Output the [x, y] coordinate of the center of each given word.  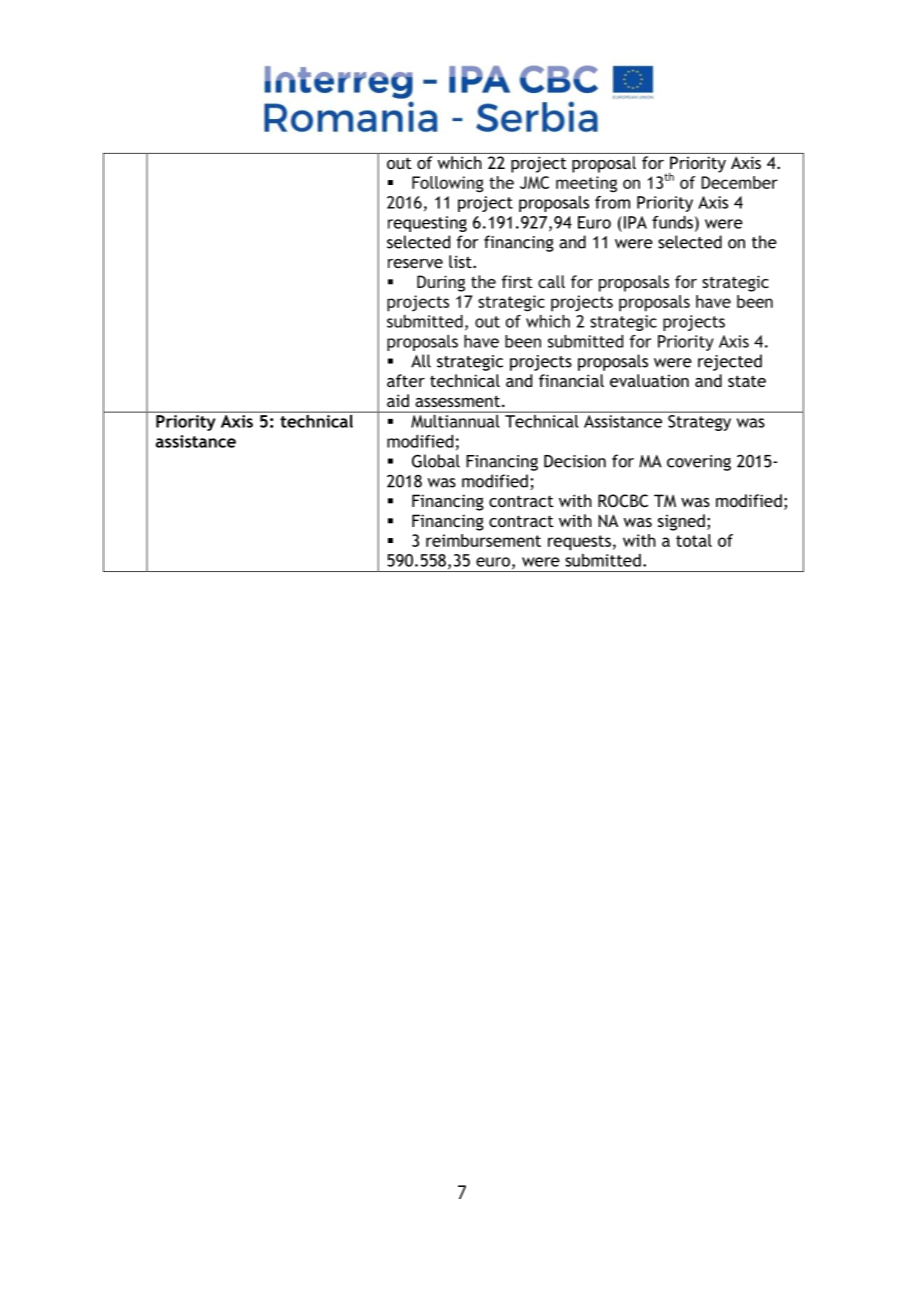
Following [448, 184]
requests [579, 543]
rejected [730, 362]
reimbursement [483, 540]
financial [571, 380]
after [406, 380]
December [739, 182]
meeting [586, 184]
